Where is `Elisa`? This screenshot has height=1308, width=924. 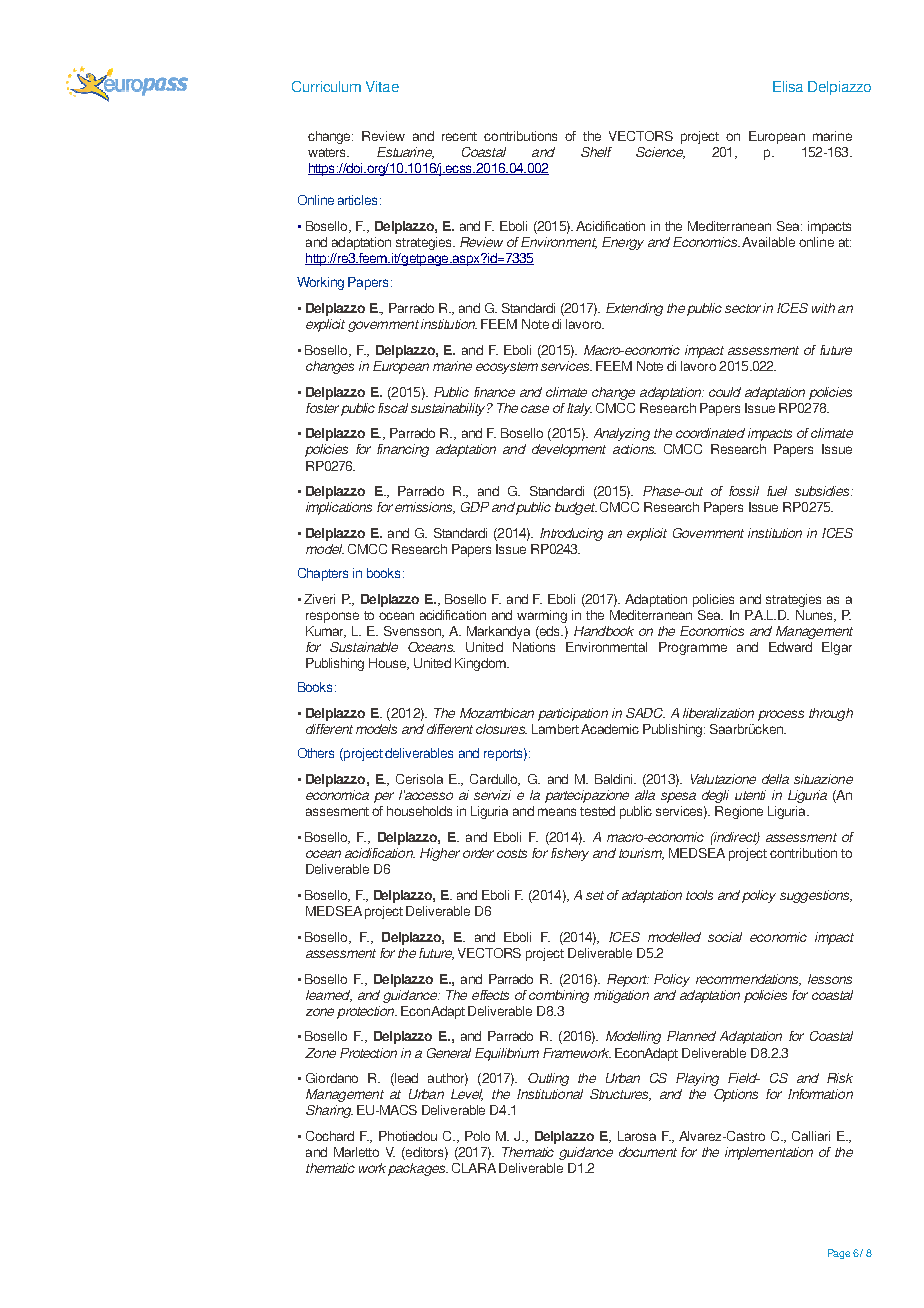 Elisa is located at coordinates (788, 86).
